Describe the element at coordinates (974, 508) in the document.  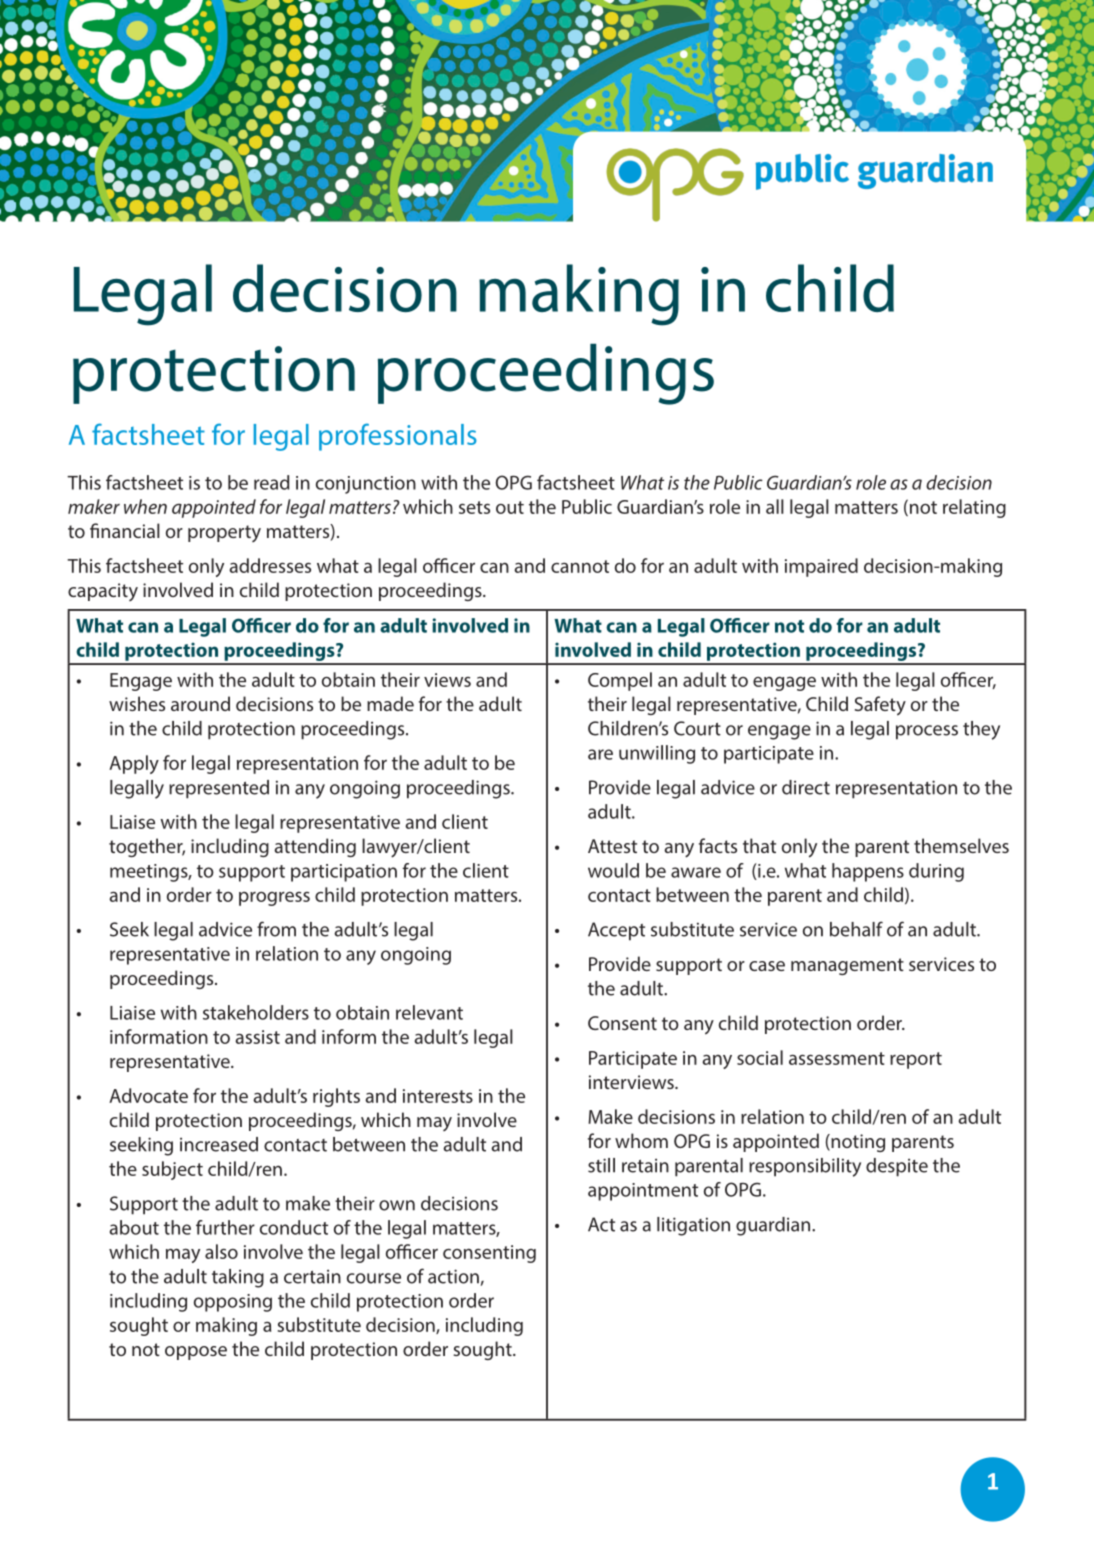
I see `relating` at that location.
